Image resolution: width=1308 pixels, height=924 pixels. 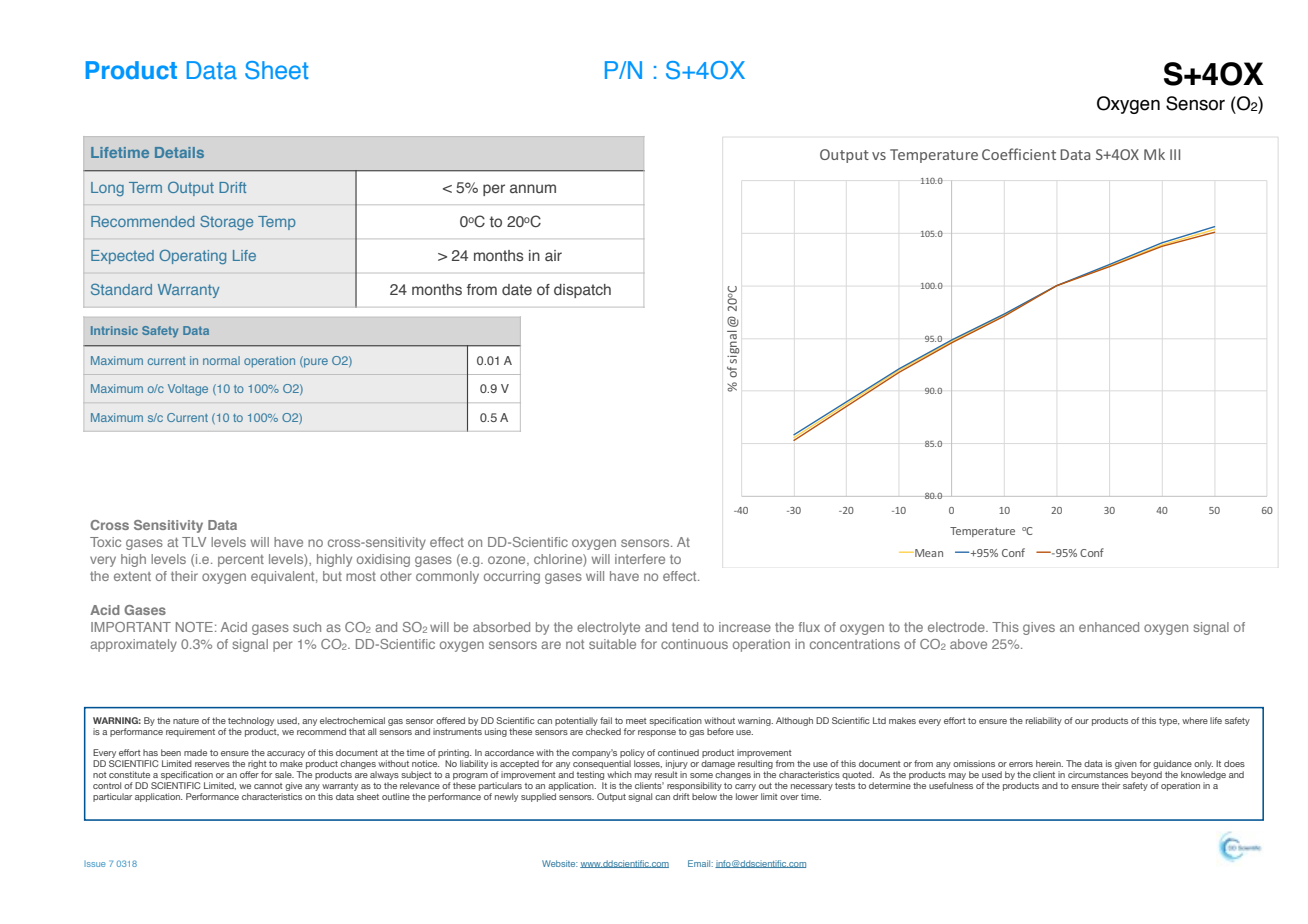 What do you see at coordinates (94, 864) in the screenshot?
I see `Issue` at bounding box center [94, 864].
